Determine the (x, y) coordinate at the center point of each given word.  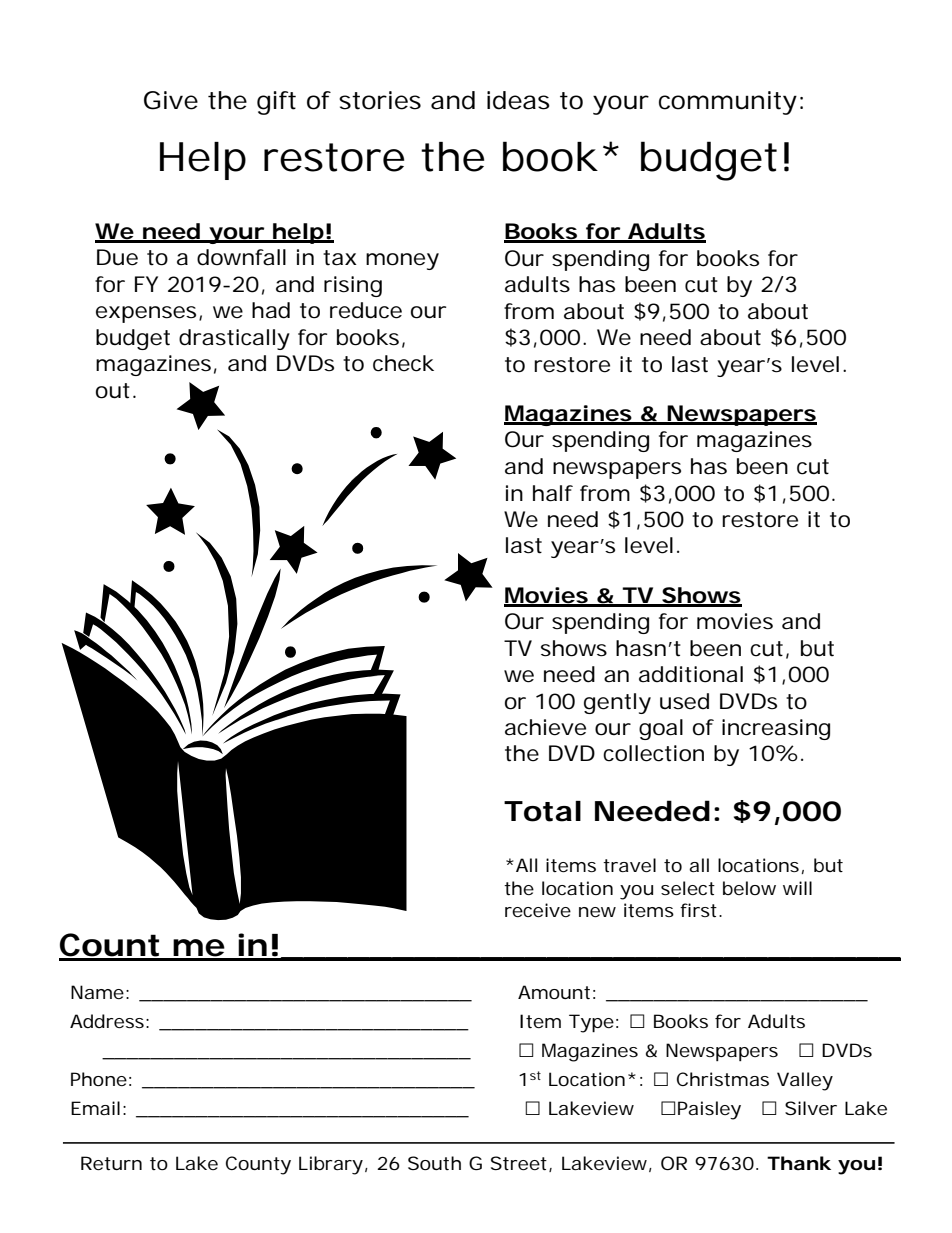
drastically (234, 339)
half (553, 493)
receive (538, 910)
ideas (518, 100)
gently (617, 703)
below (749, 888)
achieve (545, 727)
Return (111, 1163)
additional (691, 674)
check (403, 363)
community (728, 103)
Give (171, 100)
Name (97, 992)
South (434, 1163)
